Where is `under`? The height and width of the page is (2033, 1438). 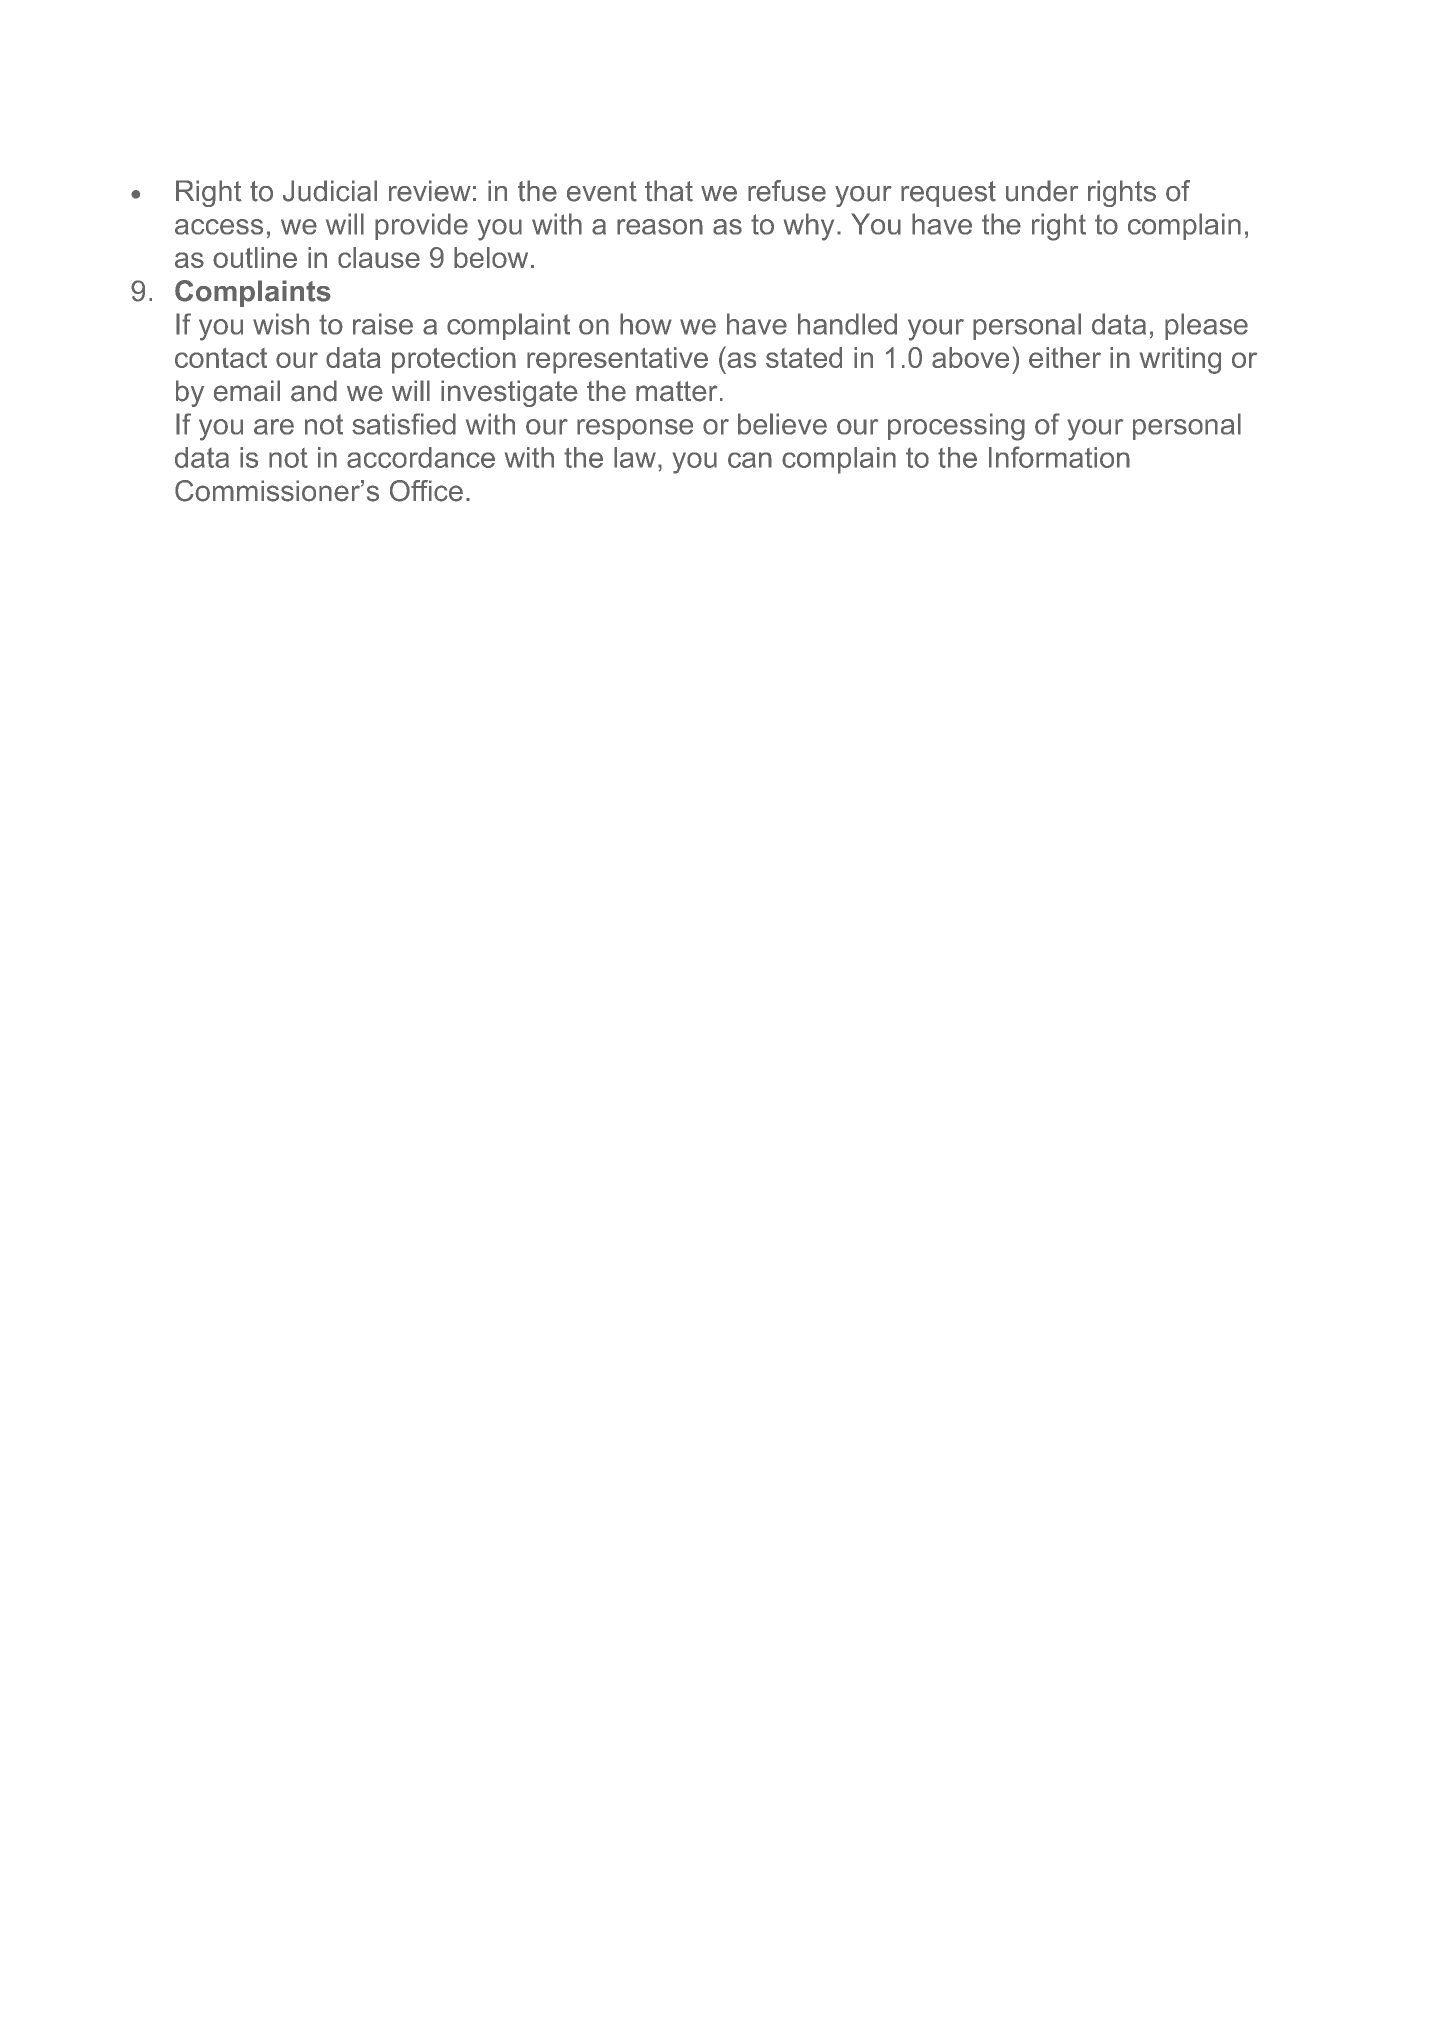
under is located at coordinates (1042, 191).
